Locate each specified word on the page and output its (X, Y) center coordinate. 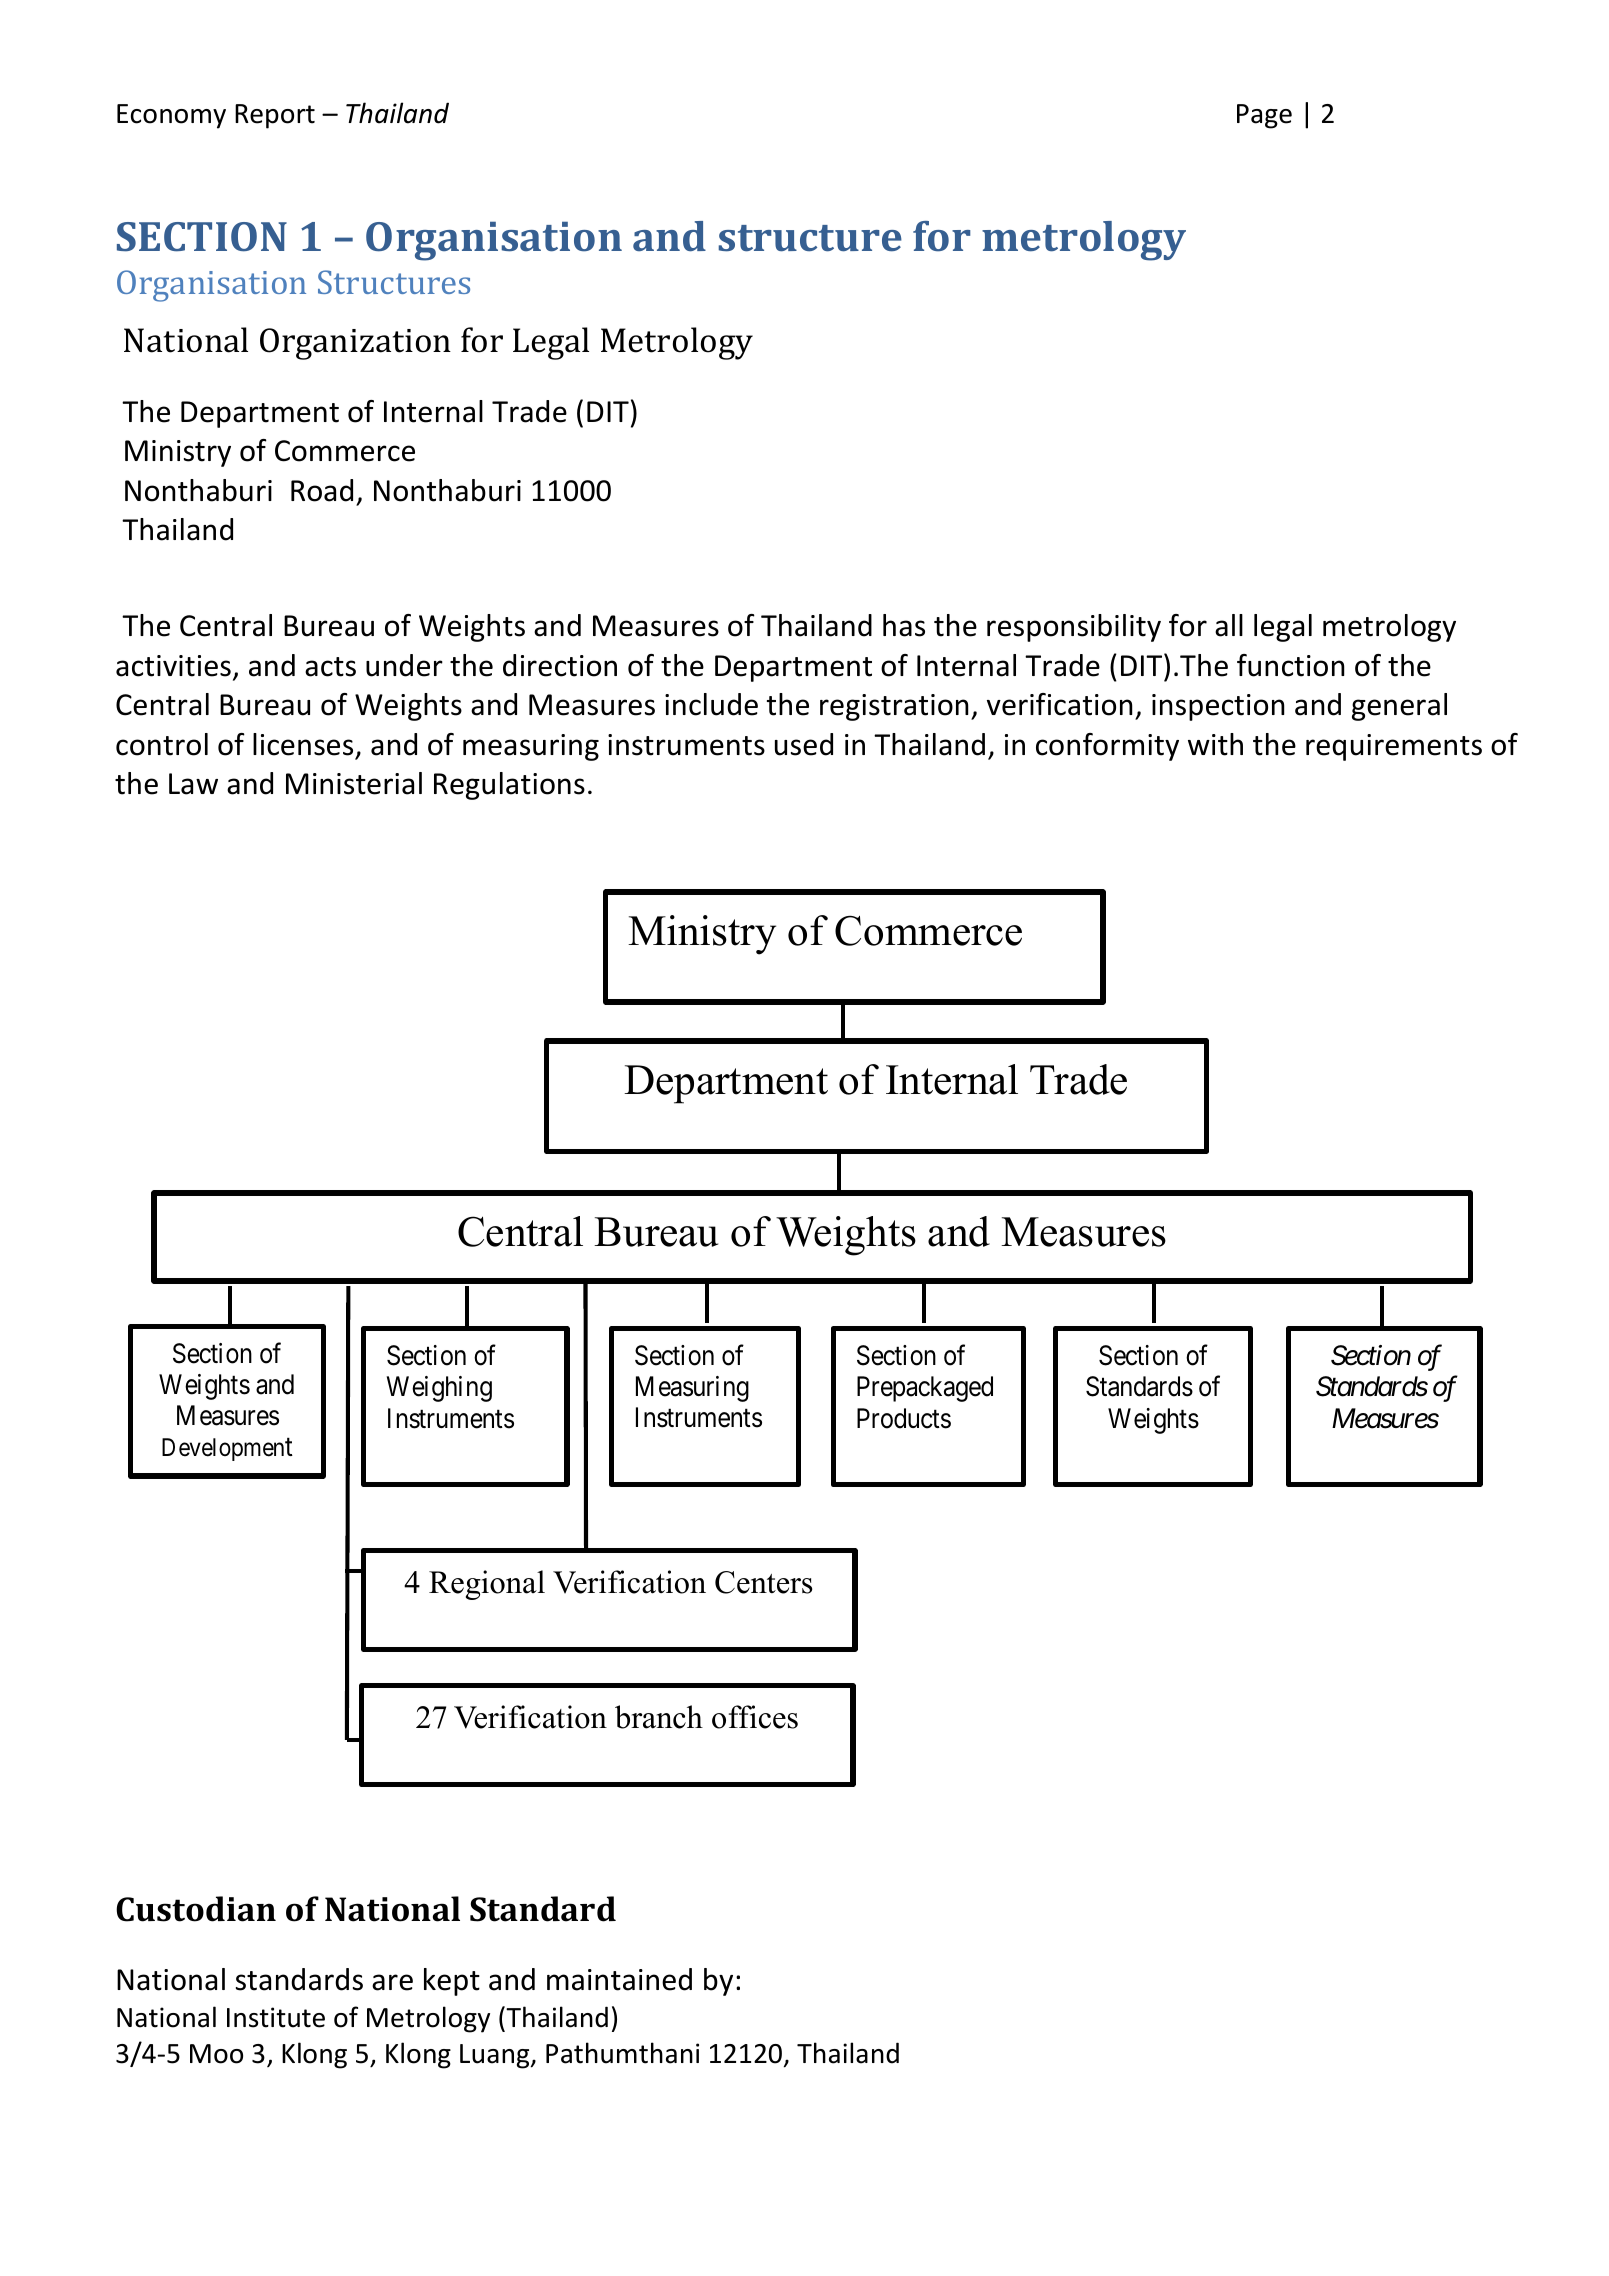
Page (1264, 116)
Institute (276, 2017)
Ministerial (354, 783)
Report (275, 116)
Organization (355, 344)
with (1215, 744)
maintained (619, 1979)
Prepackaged (925, 1389)
